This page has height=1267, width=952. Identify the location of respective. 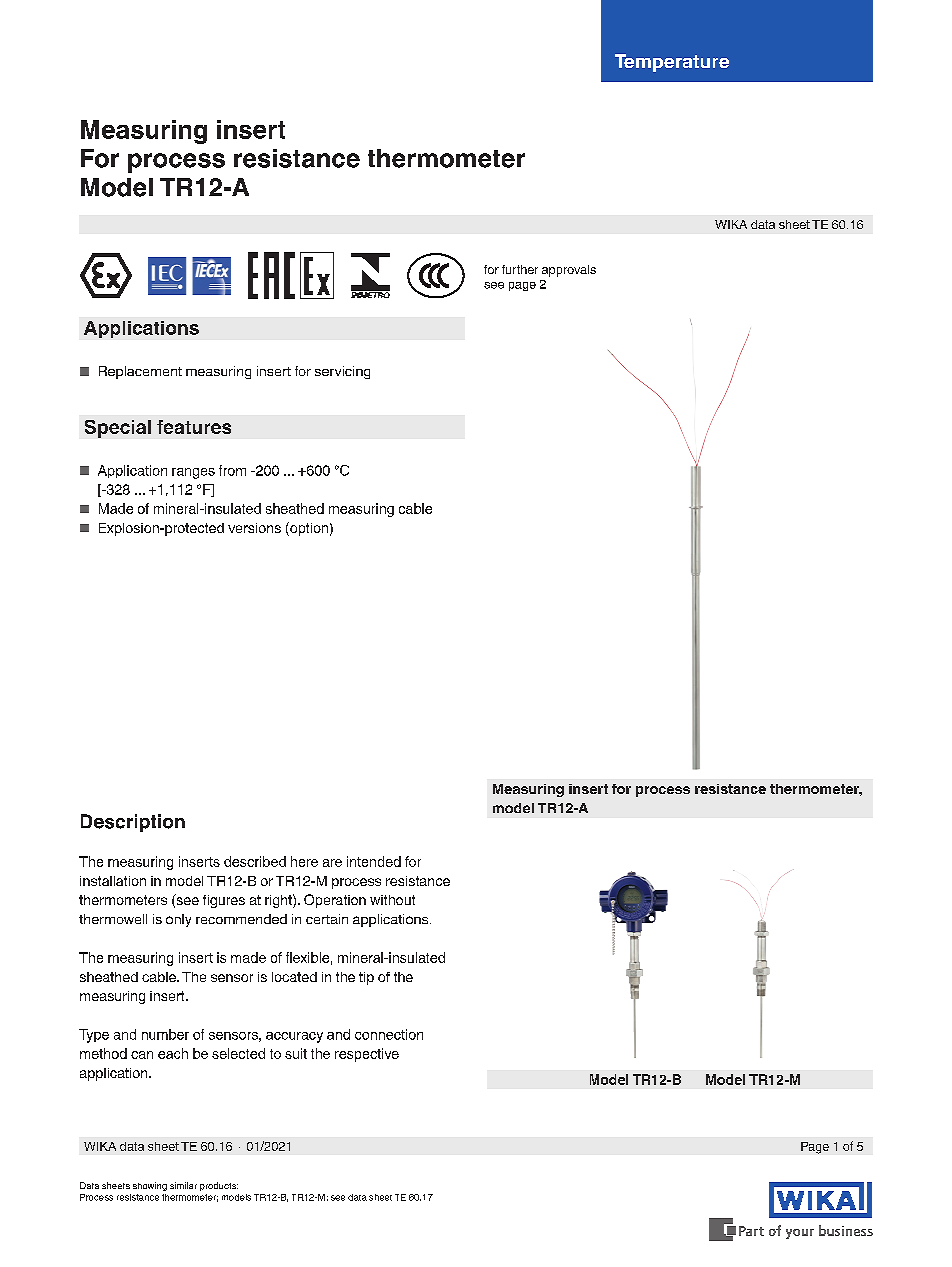
(367, 1055).
